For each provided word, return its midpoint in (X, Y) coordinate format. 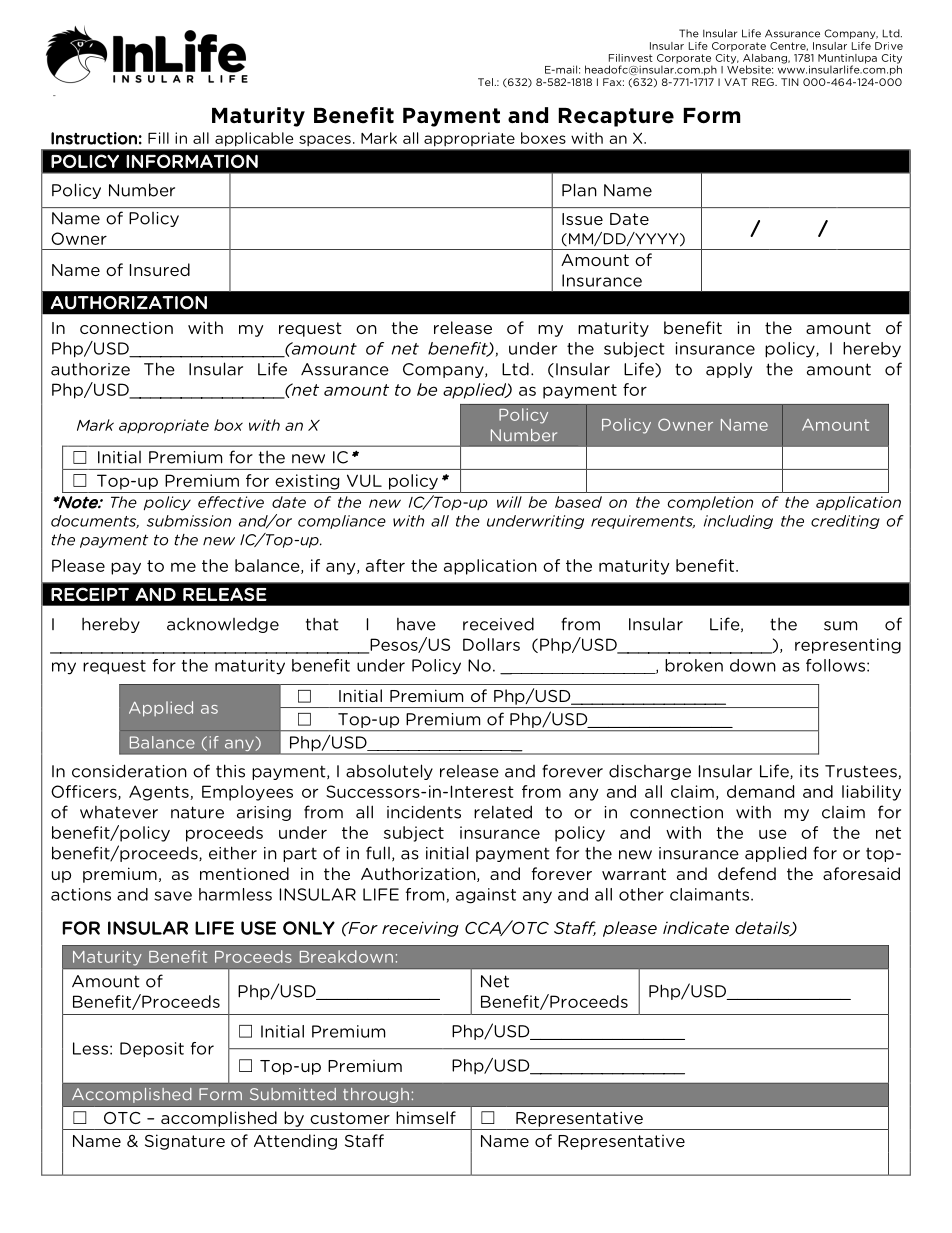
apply (729, 370)
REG (764, 82)
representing (848, 646)
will (509, 502)
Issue (582, 219)
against (486, 896)
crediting (845, 522)
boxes (543, 138)
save (173, 896)
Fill (158, 138)
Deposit (152, 1050)
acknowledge (223, 625)
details (763, 929)
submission (189, 521)
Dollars (491, 644)
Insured (160, 269)
